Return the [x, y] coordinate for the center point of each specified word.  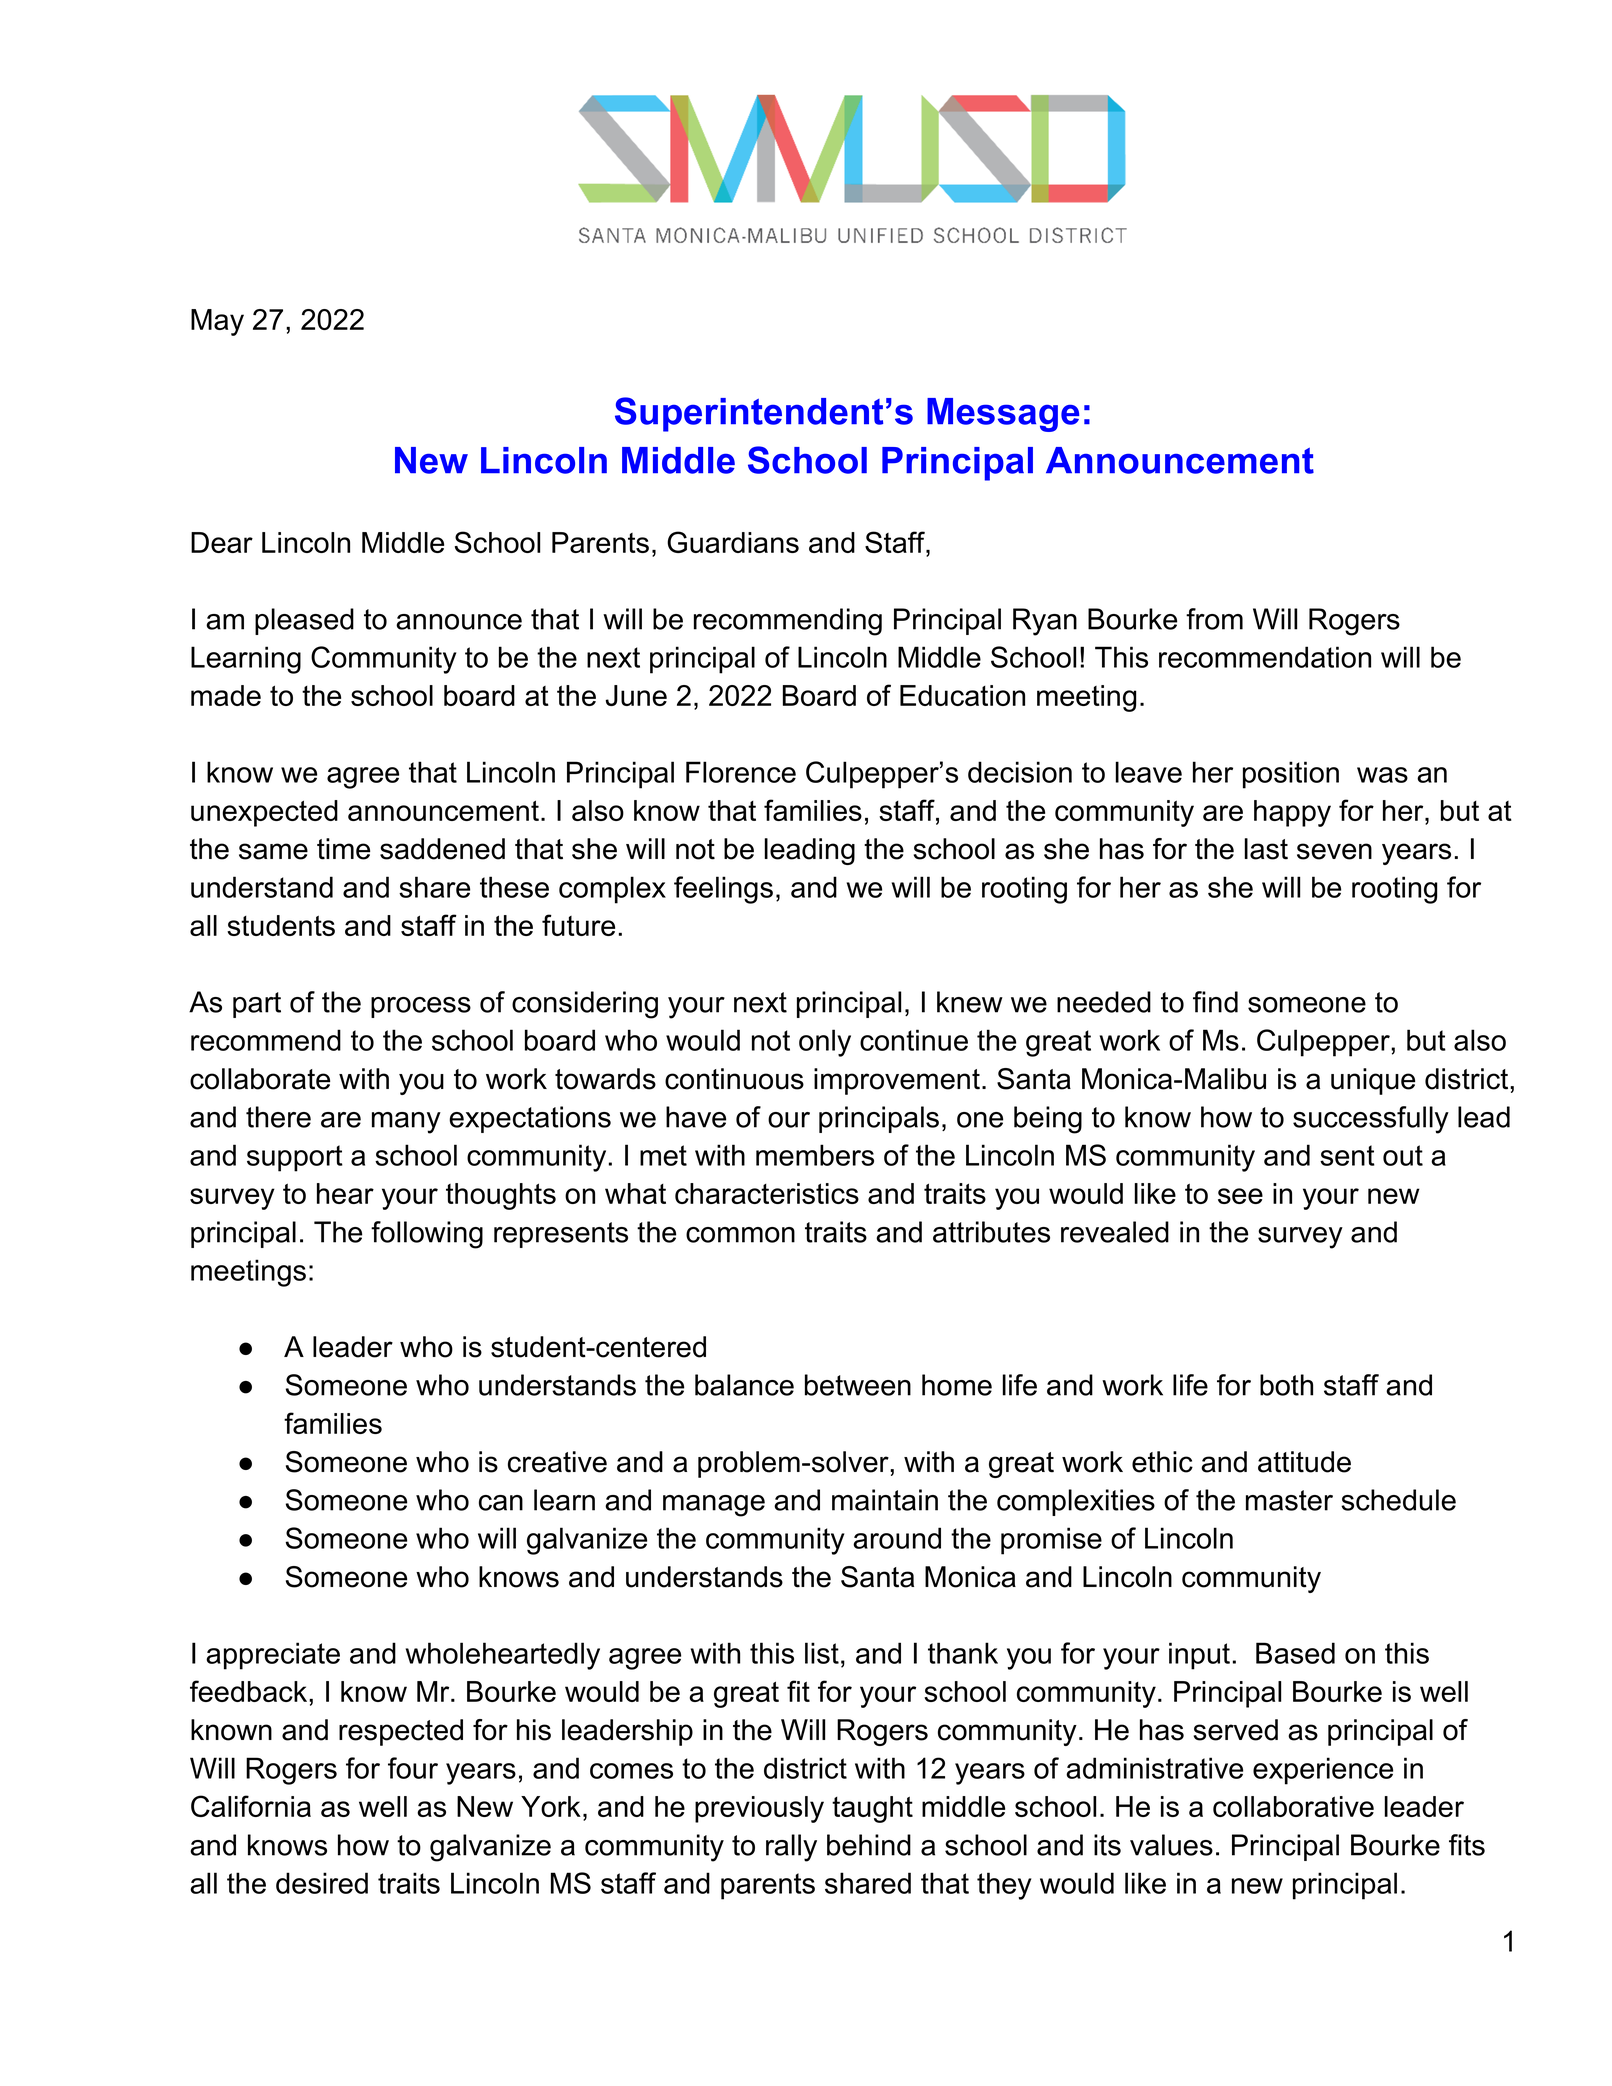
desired [322, 1883]
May [217, 322]
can [501, 1503]
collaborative [1293, 1806]
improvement [897, 1081]
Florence [741, 772]
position [1291, 775]
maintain [885, 1500]
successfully [1371, 1120]
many [406, 1123]
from [1214, 619]
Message [1003, 415]
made [226, 695]
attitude [1304, 1462]
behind [869, 1845]
